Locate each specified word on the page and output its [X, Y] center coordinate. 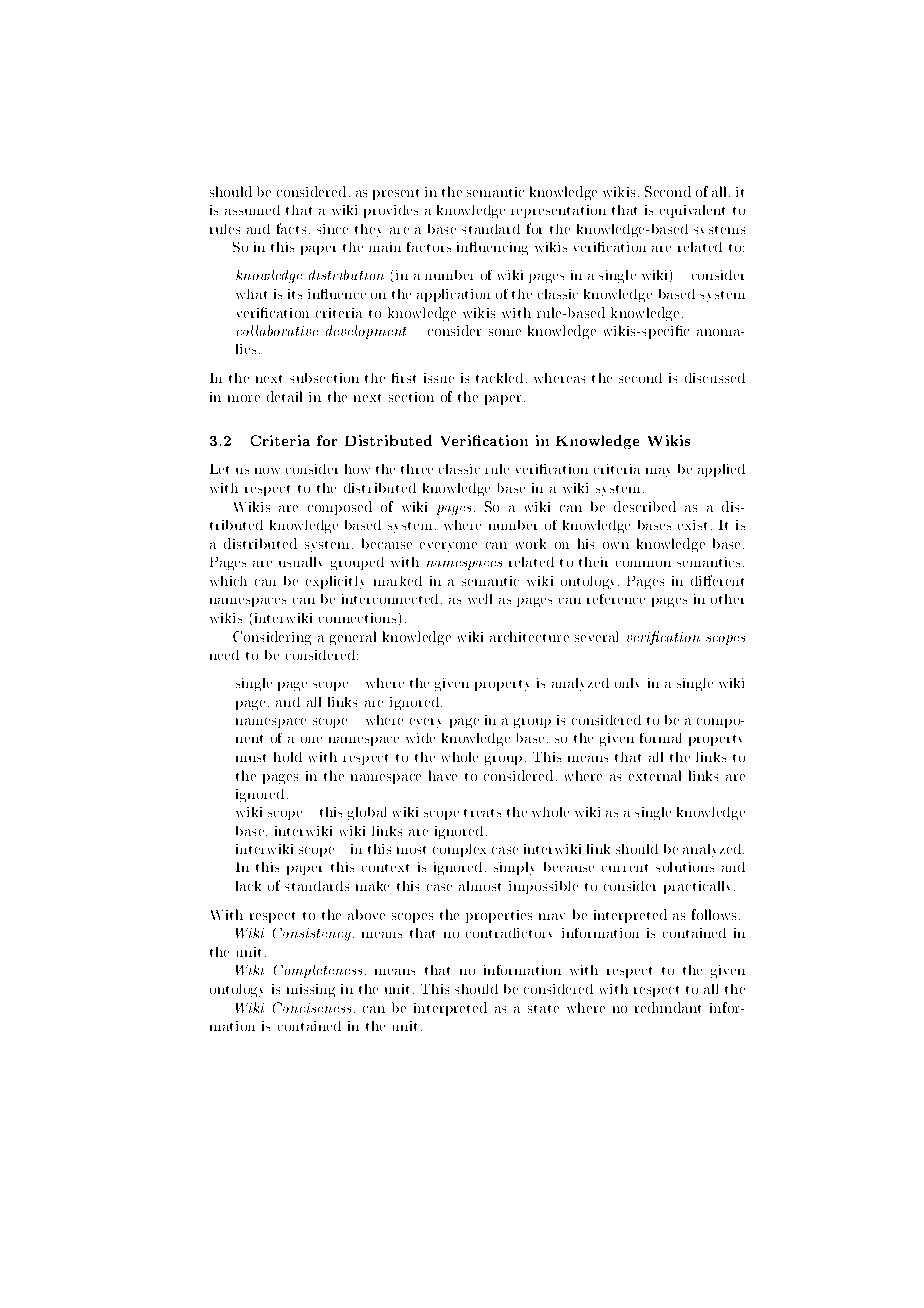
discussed [715, 378]
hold [288, 757]
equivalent [692, 211]
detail [284, 396]
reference [616, 599]
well [480, 599]
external [655, 775]
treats [482, 813]
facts [291, 228]
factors [429, 247]
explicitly [335, 582]
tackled [499, 378]
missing [311, 990]
